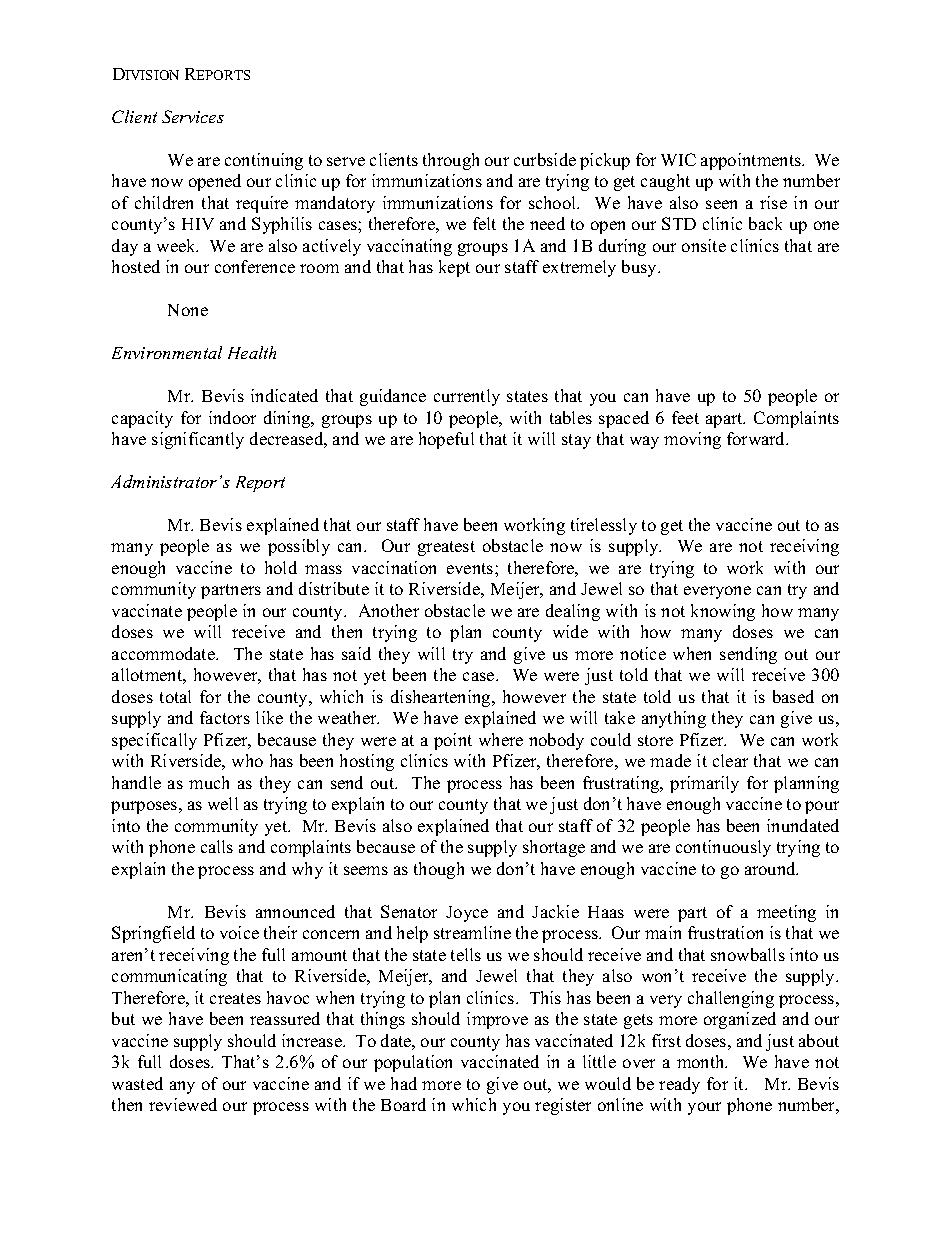 This screenshot has width=952, height=1233. I want to click on Services, so click(193, 116).
